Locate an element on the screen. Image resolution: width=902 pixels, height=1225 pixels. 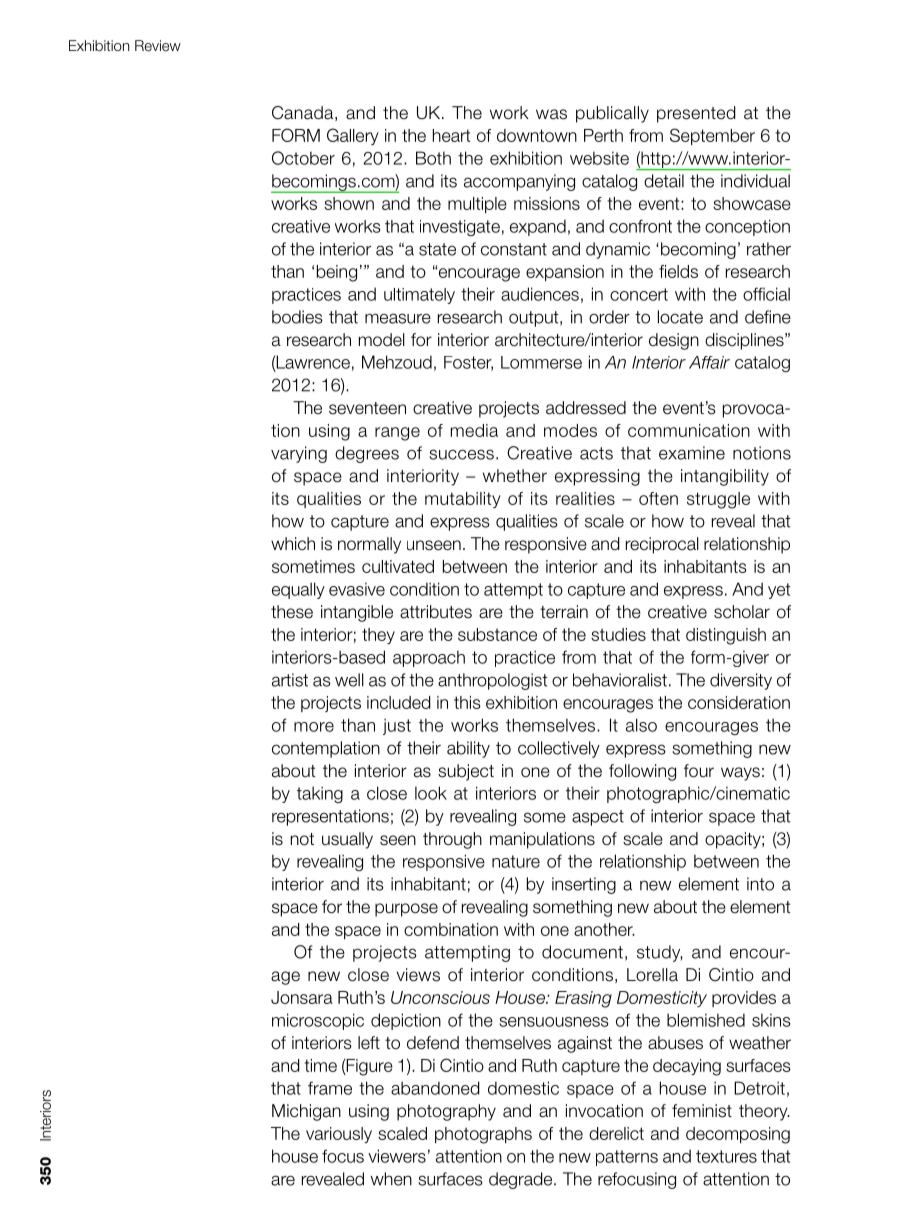
aspect is located at coordinates (598, 818).
